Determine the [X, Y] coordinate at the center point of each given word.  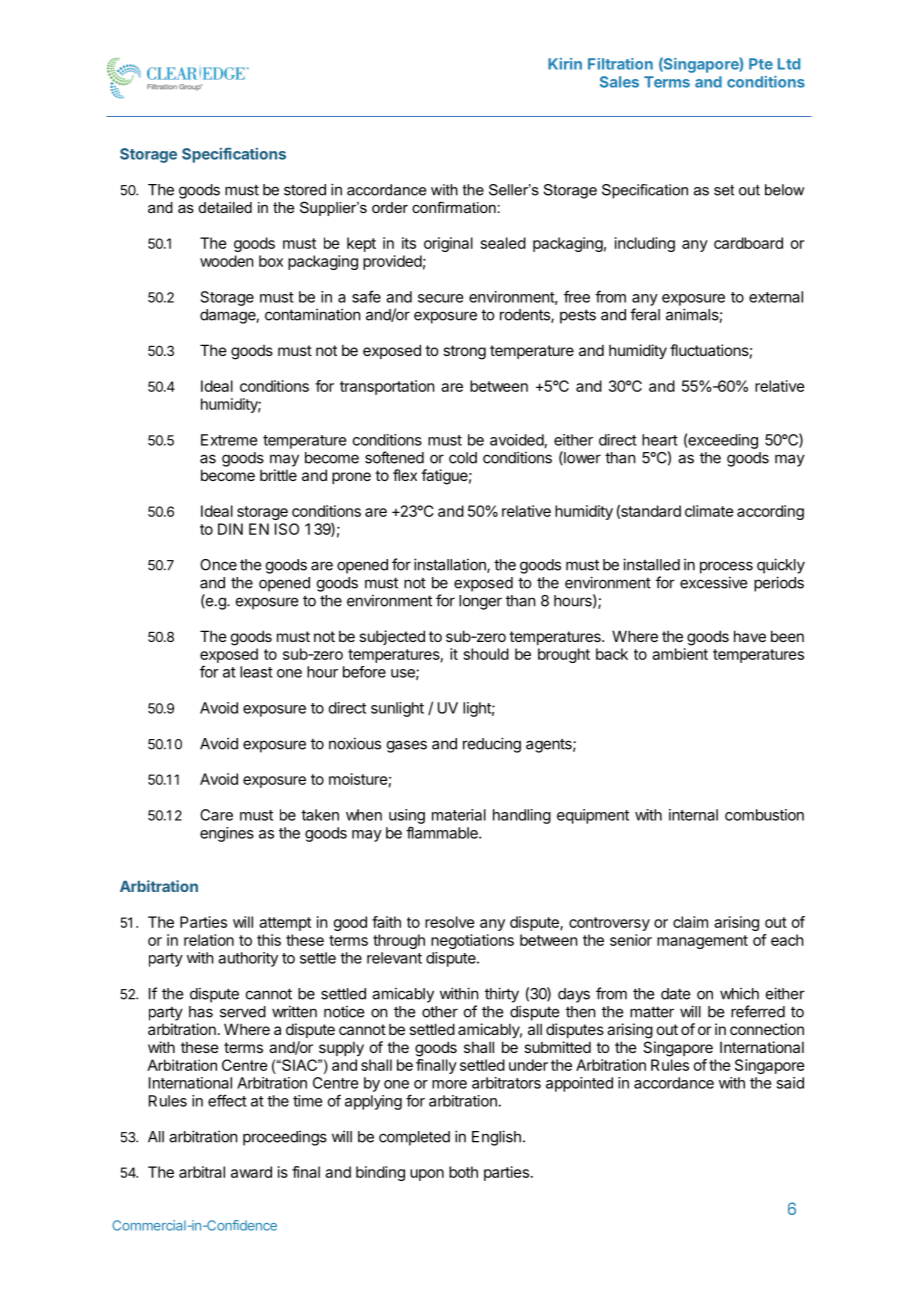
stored [305, 190]
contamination [312, 314]
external [776, 297]
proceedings [285, 1138]
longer [480, 602]
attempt [285, 924]
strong [464, 352]
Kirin [565, 64]
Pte [761, 64]
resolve [450, 922]
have [750, 636]
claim [690, 922]
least [256, 672]
